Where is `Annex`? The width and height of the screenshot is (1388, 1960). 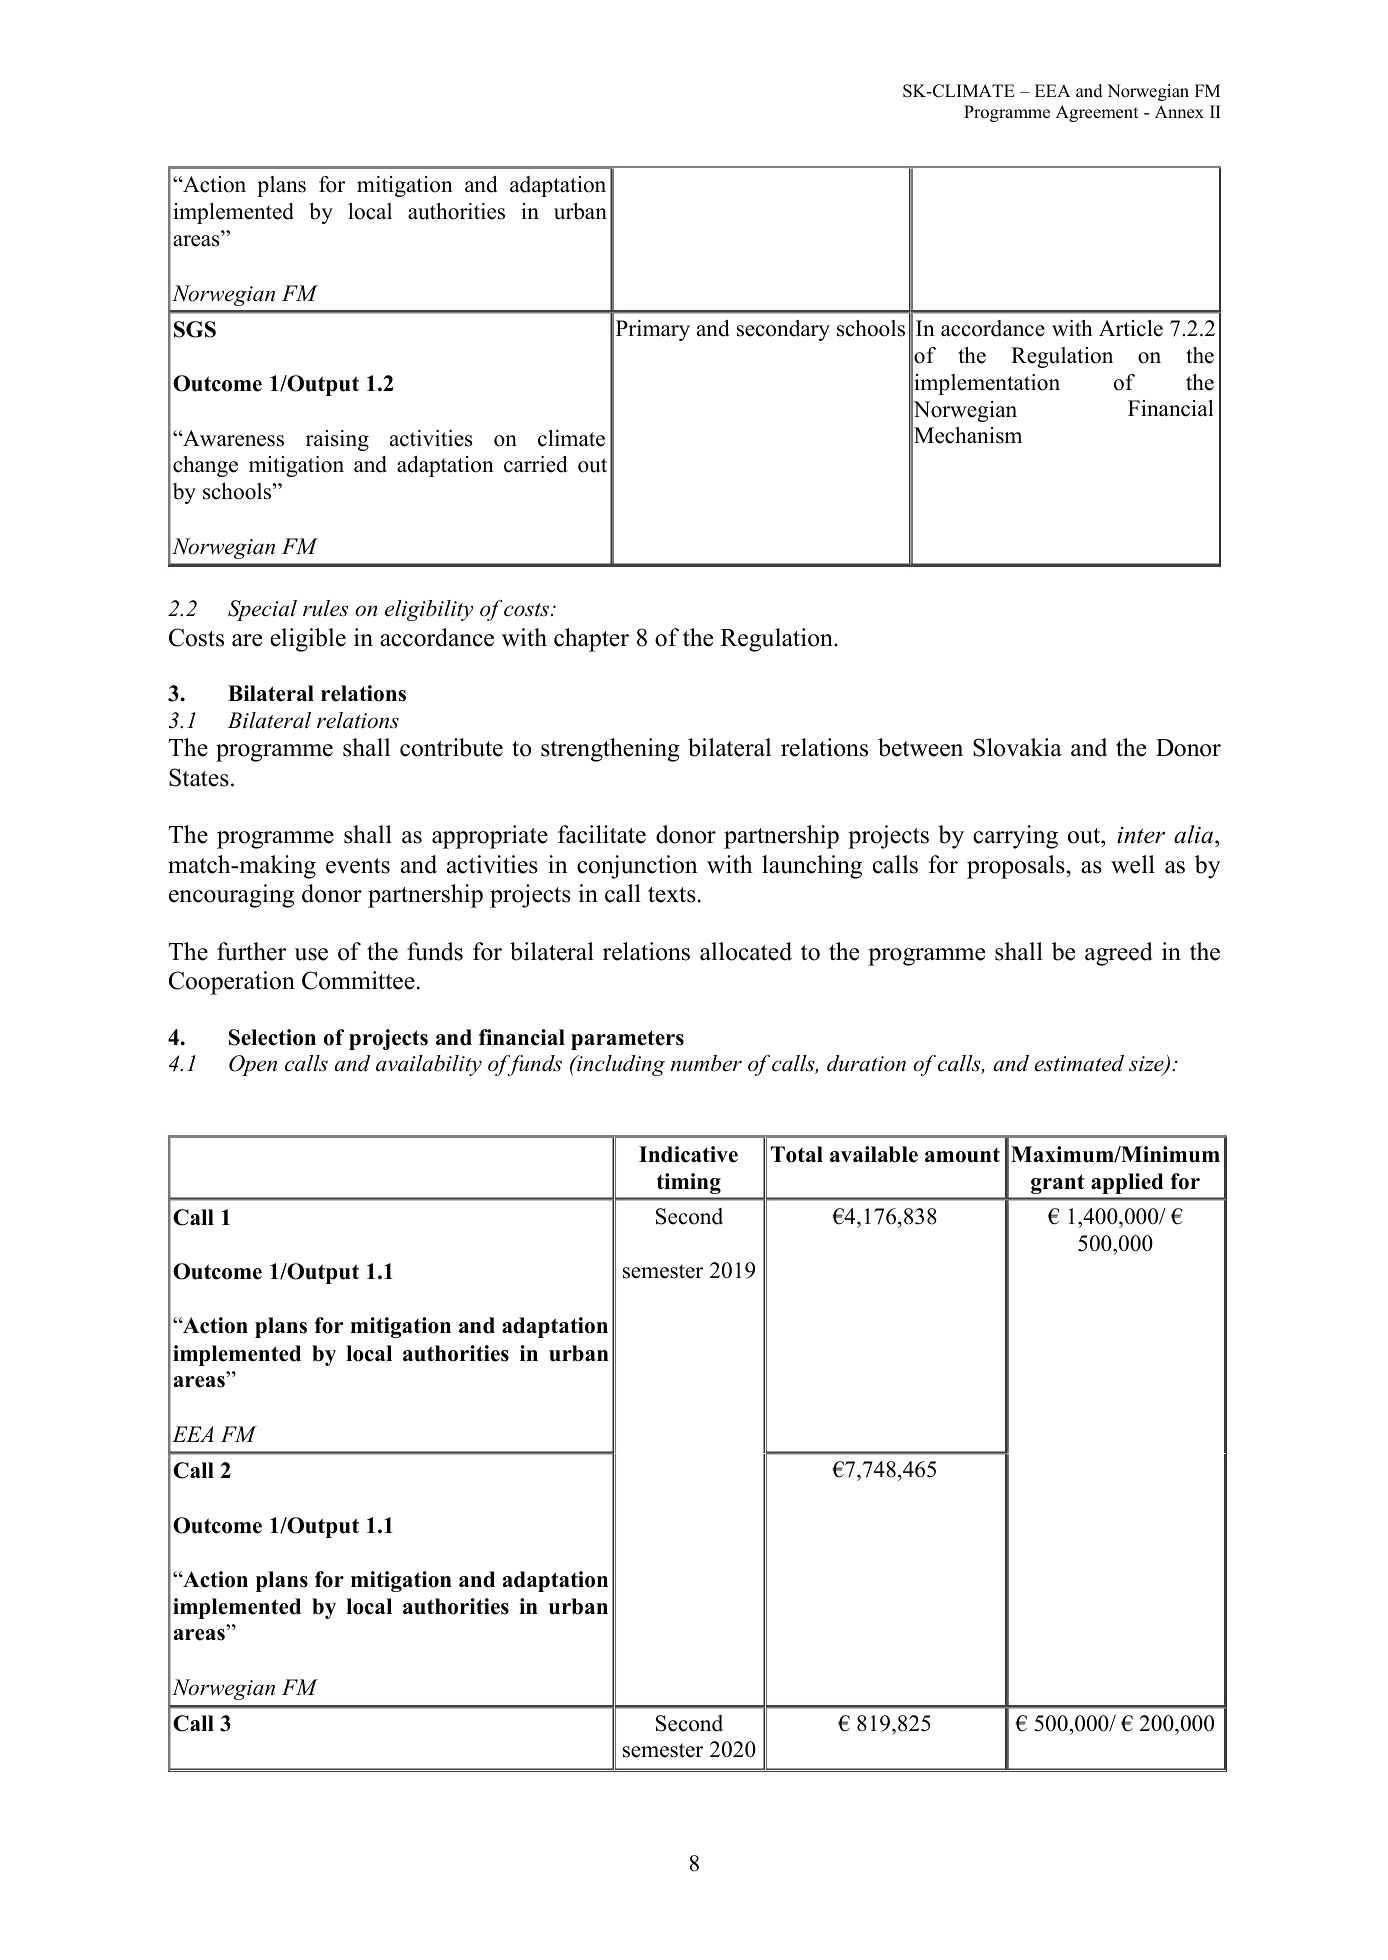
Annex is located at coordinates (1179, 112).
